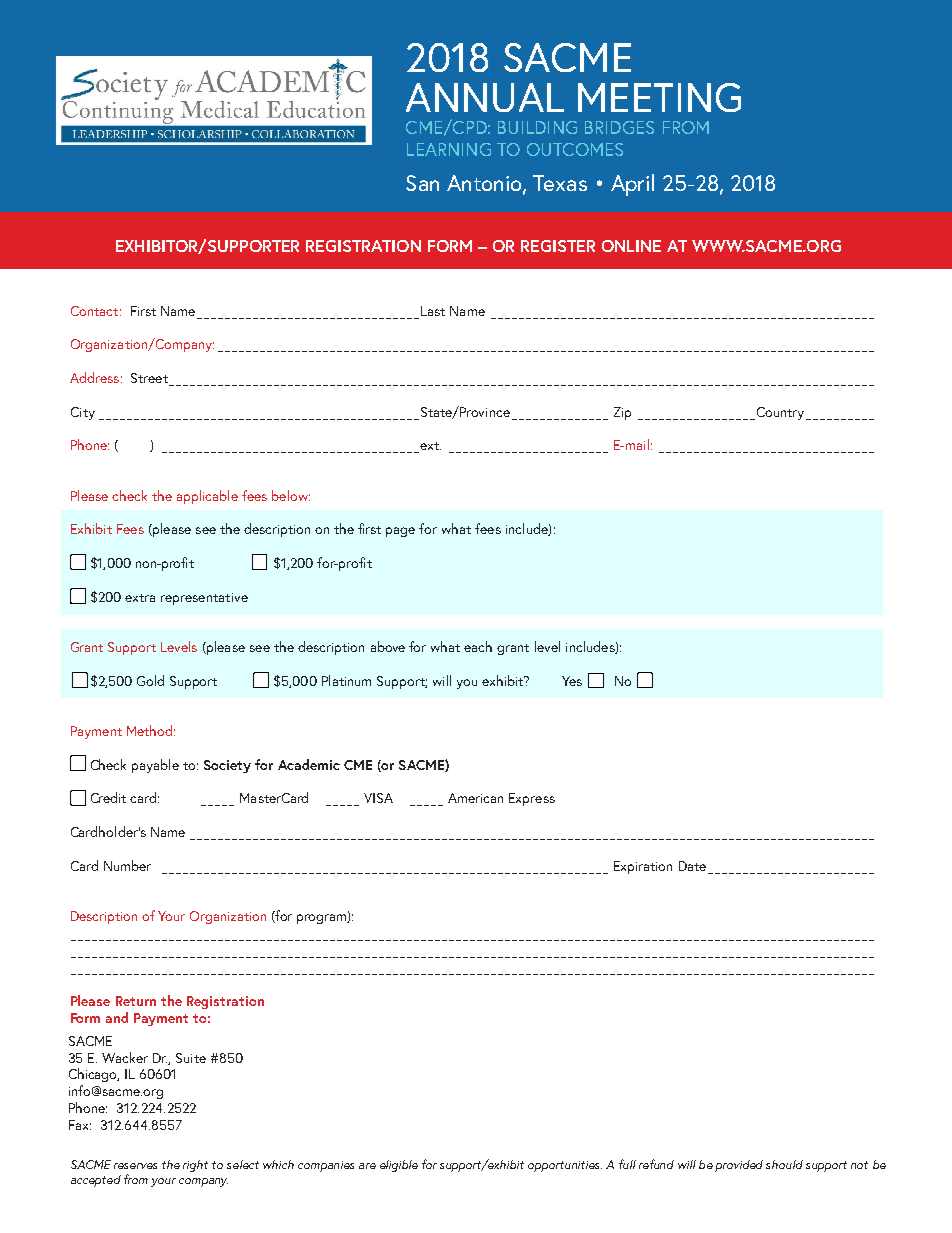  Describe the element at coordinates (659, 97) in the screenshot. I see `MEETING` at that location.
